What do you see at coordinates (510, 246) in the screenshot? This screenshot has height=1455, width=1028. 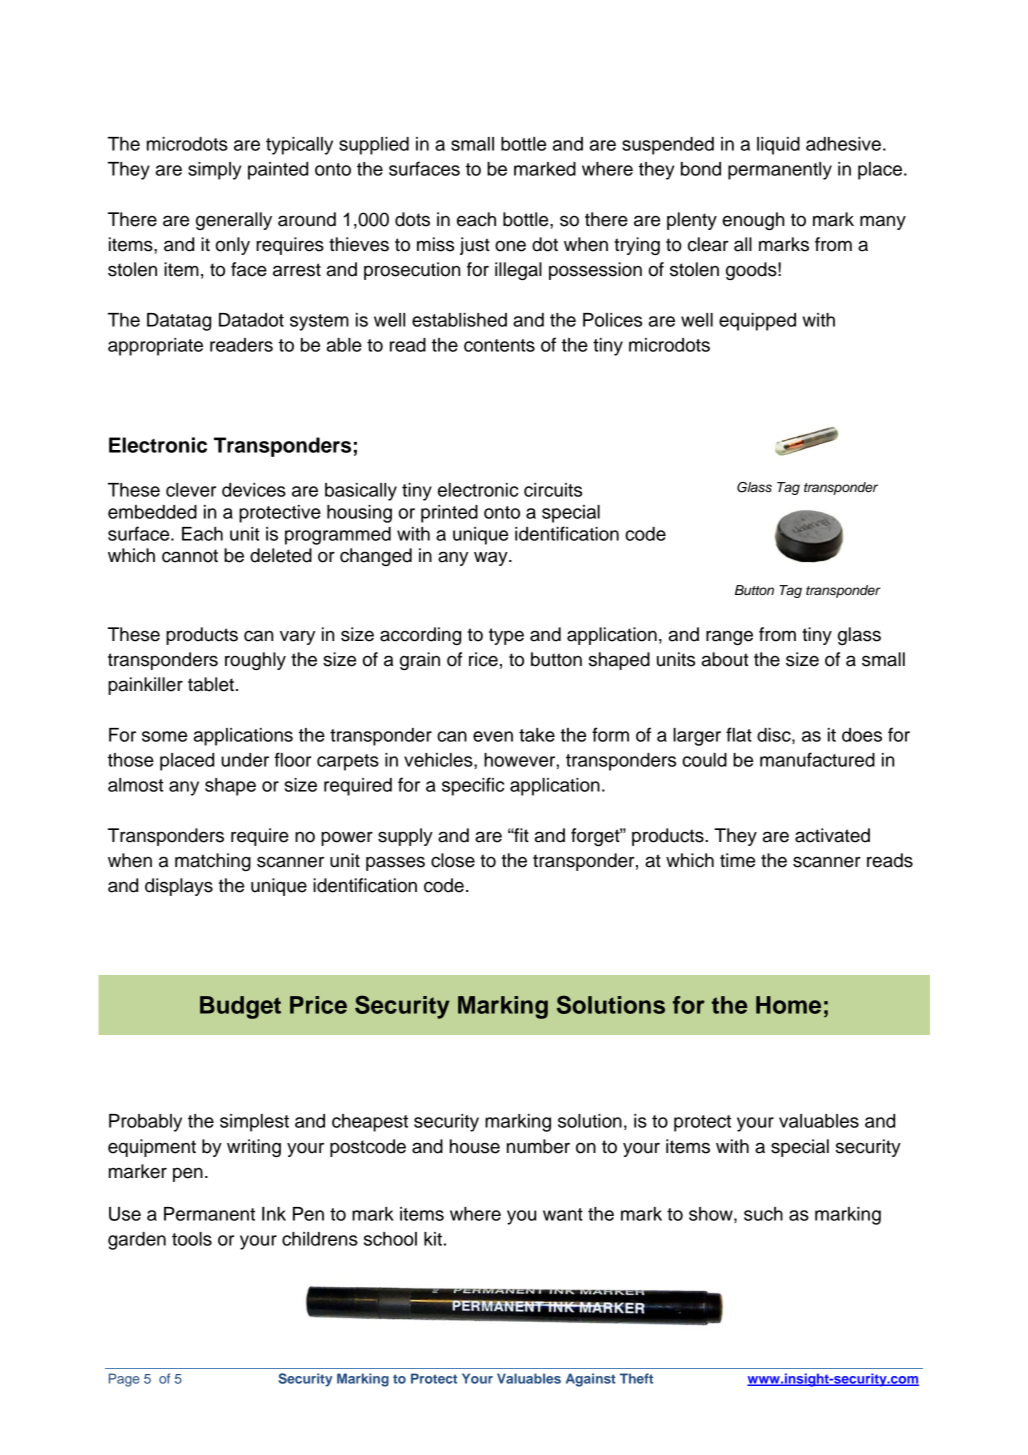 I see `one` at bounding box center [510, 246].
